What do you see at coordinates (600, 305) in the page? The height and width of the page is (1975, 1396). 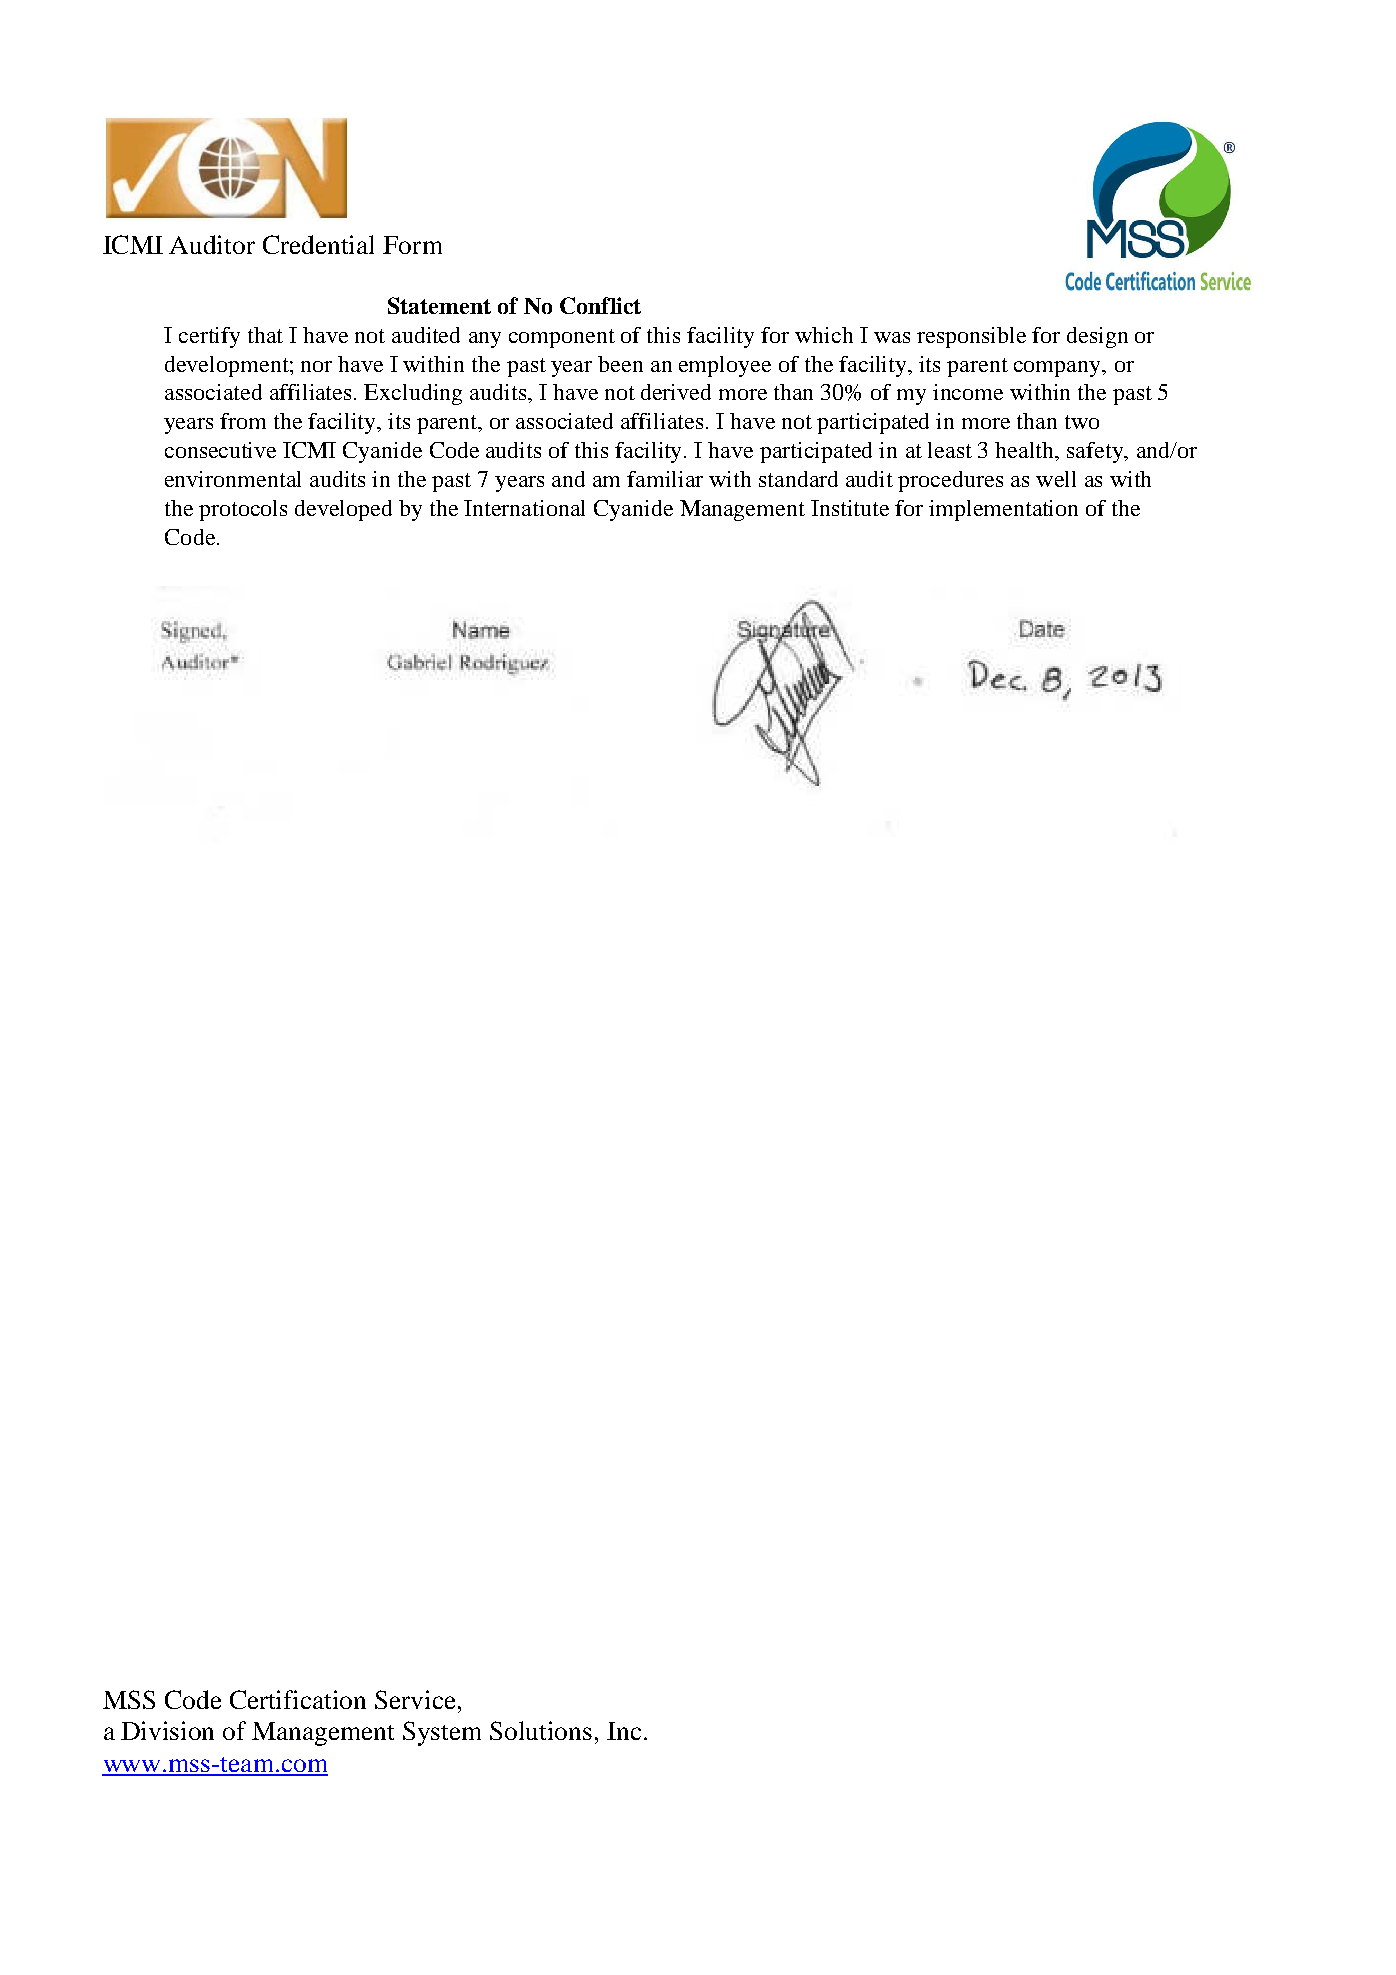 I see `Conflict` at bounding box center [600, 305].
